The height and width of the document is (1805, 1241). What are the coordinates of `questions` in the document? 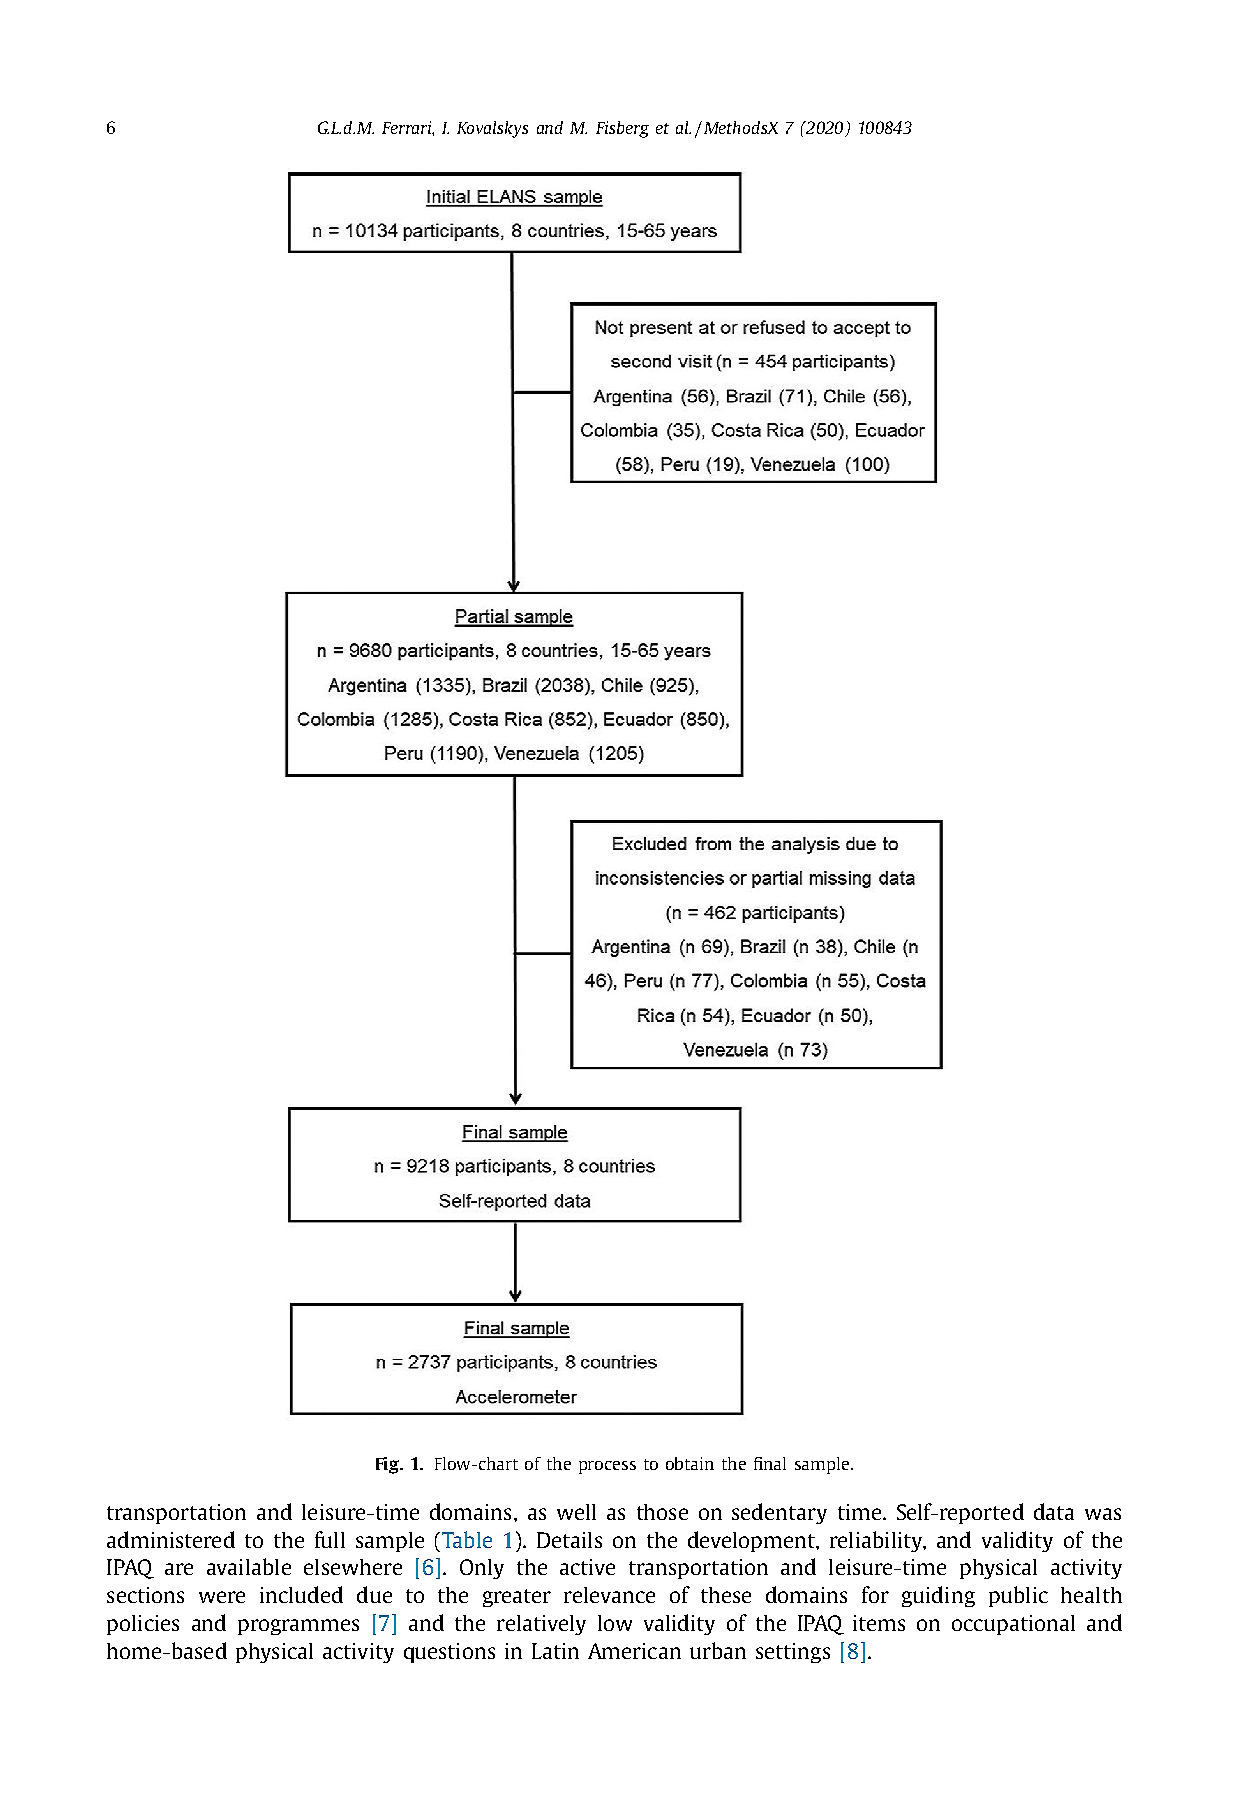 It's located at (449, 1653).
